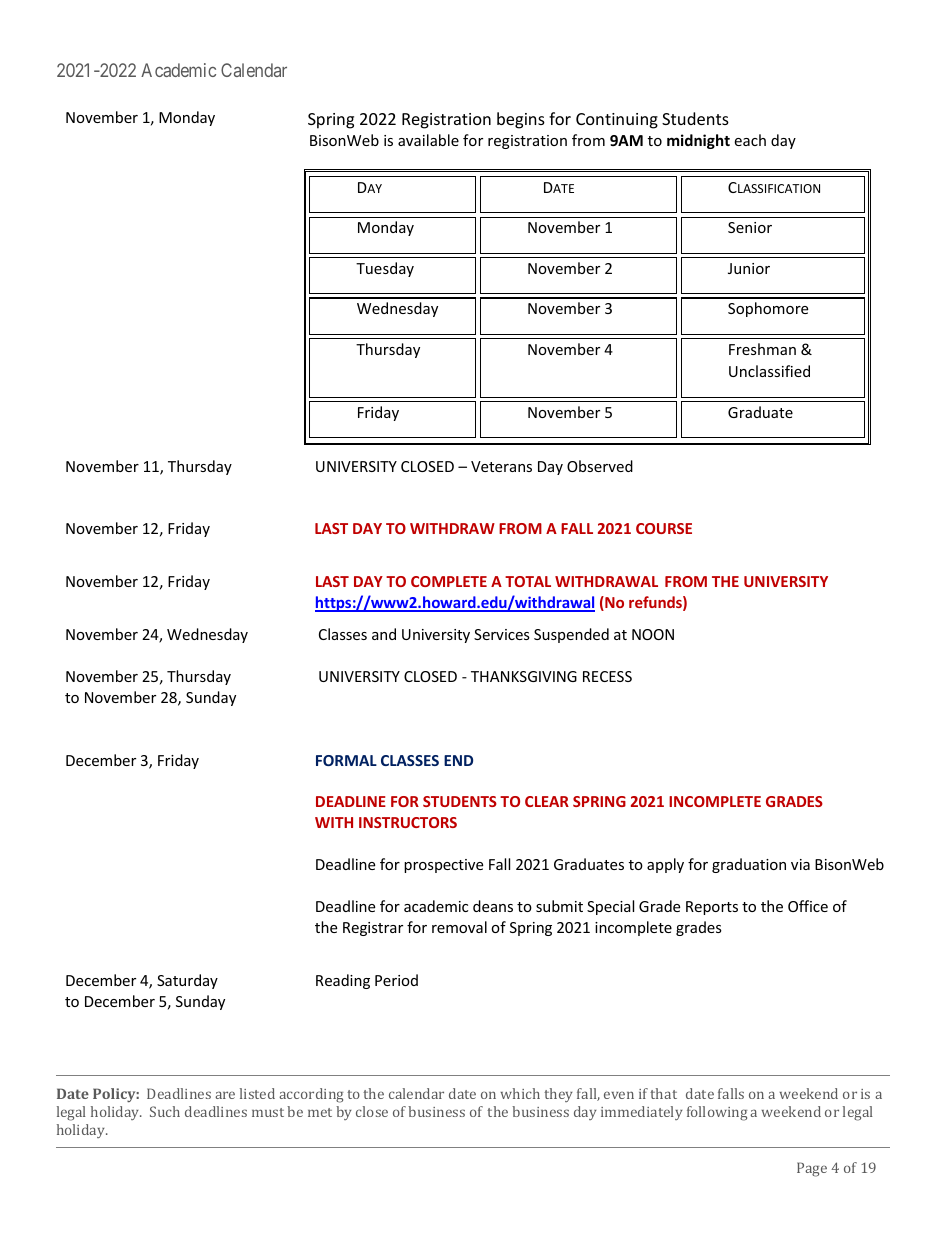 Image resolution: width=952 pixels, height=1233 pixels. What do you see at coordinates (501, 466) in the page?
I see `Veterans` at bounding box center [501, 466].
